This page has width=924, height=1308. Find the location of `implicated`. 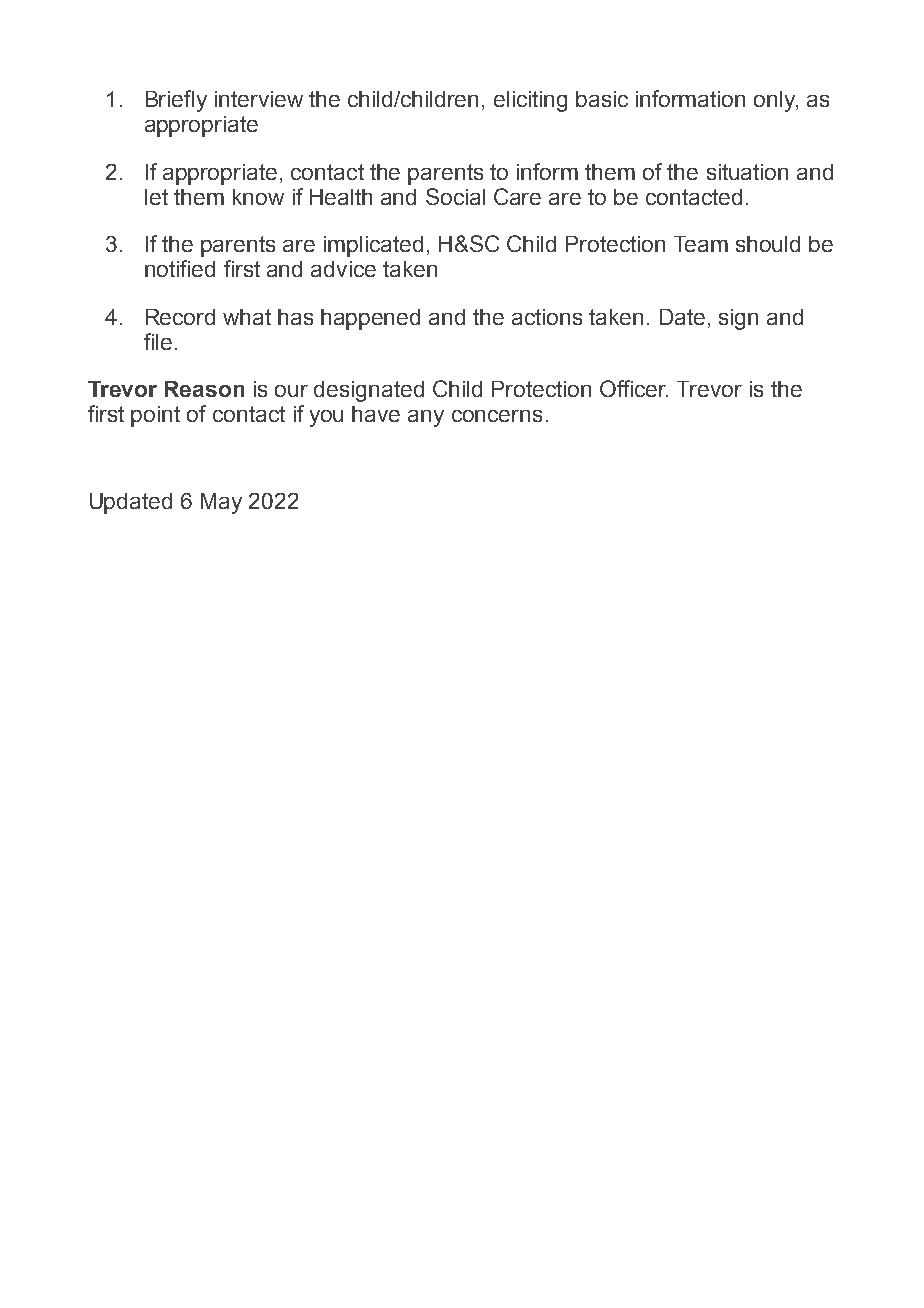

implicated is located at coordinates (373, 246).
